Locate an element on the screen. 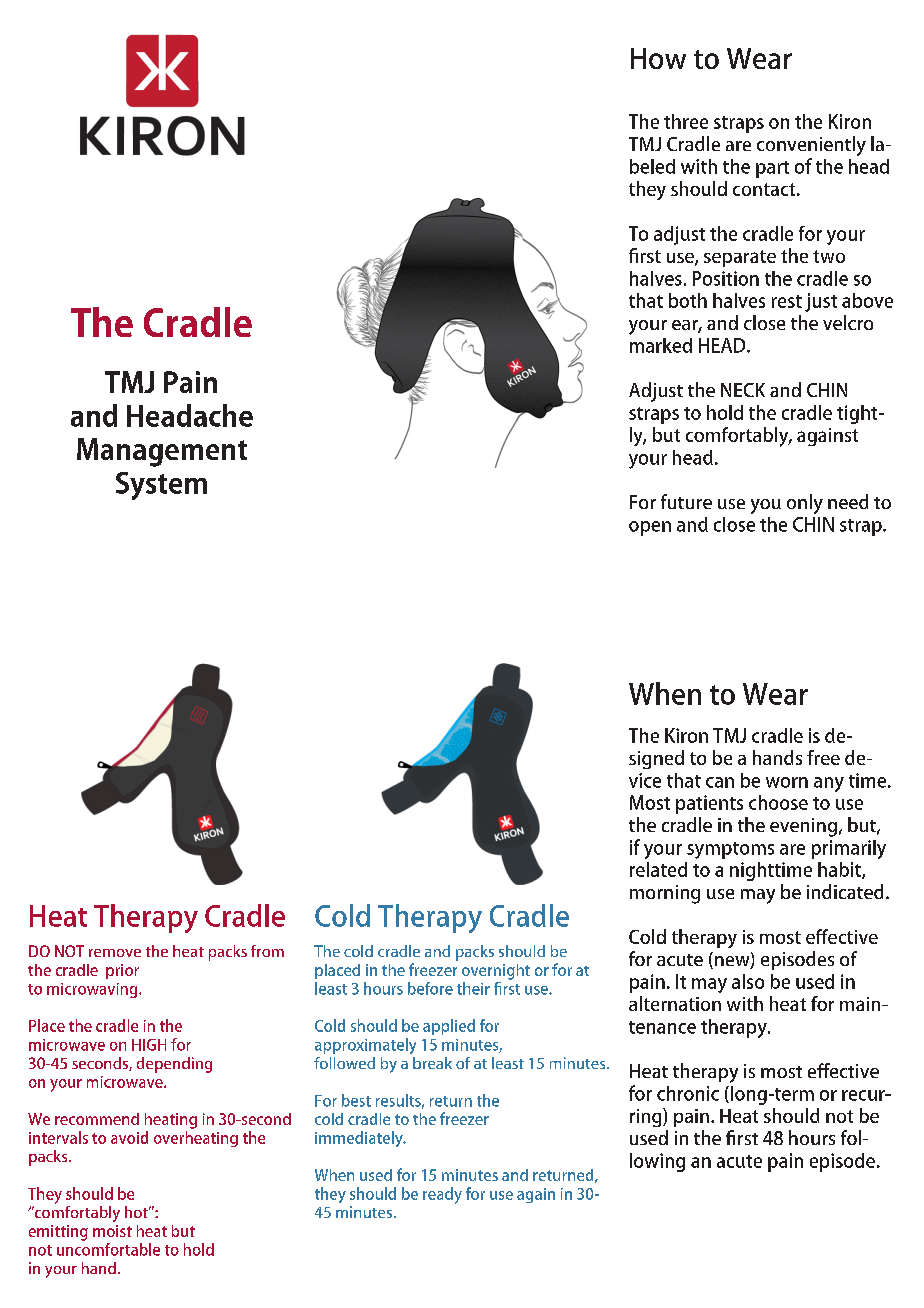 This screenshot has height=1308, width=924. System is located at coordinates (161, 486).
